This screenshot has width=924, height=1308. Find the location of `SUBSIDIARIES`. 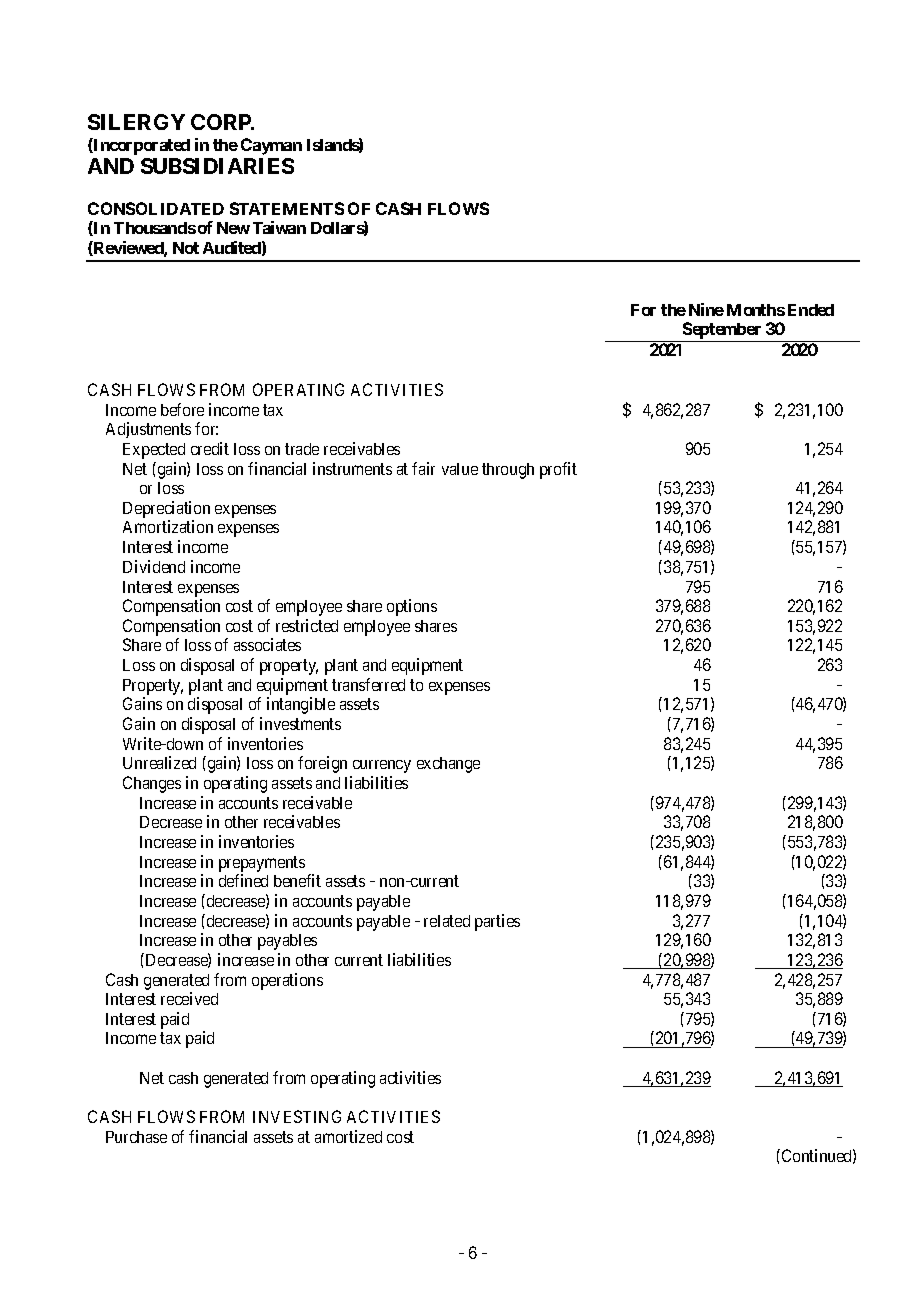

SUBSIDIARIES is located at coordinates (217, 166).
